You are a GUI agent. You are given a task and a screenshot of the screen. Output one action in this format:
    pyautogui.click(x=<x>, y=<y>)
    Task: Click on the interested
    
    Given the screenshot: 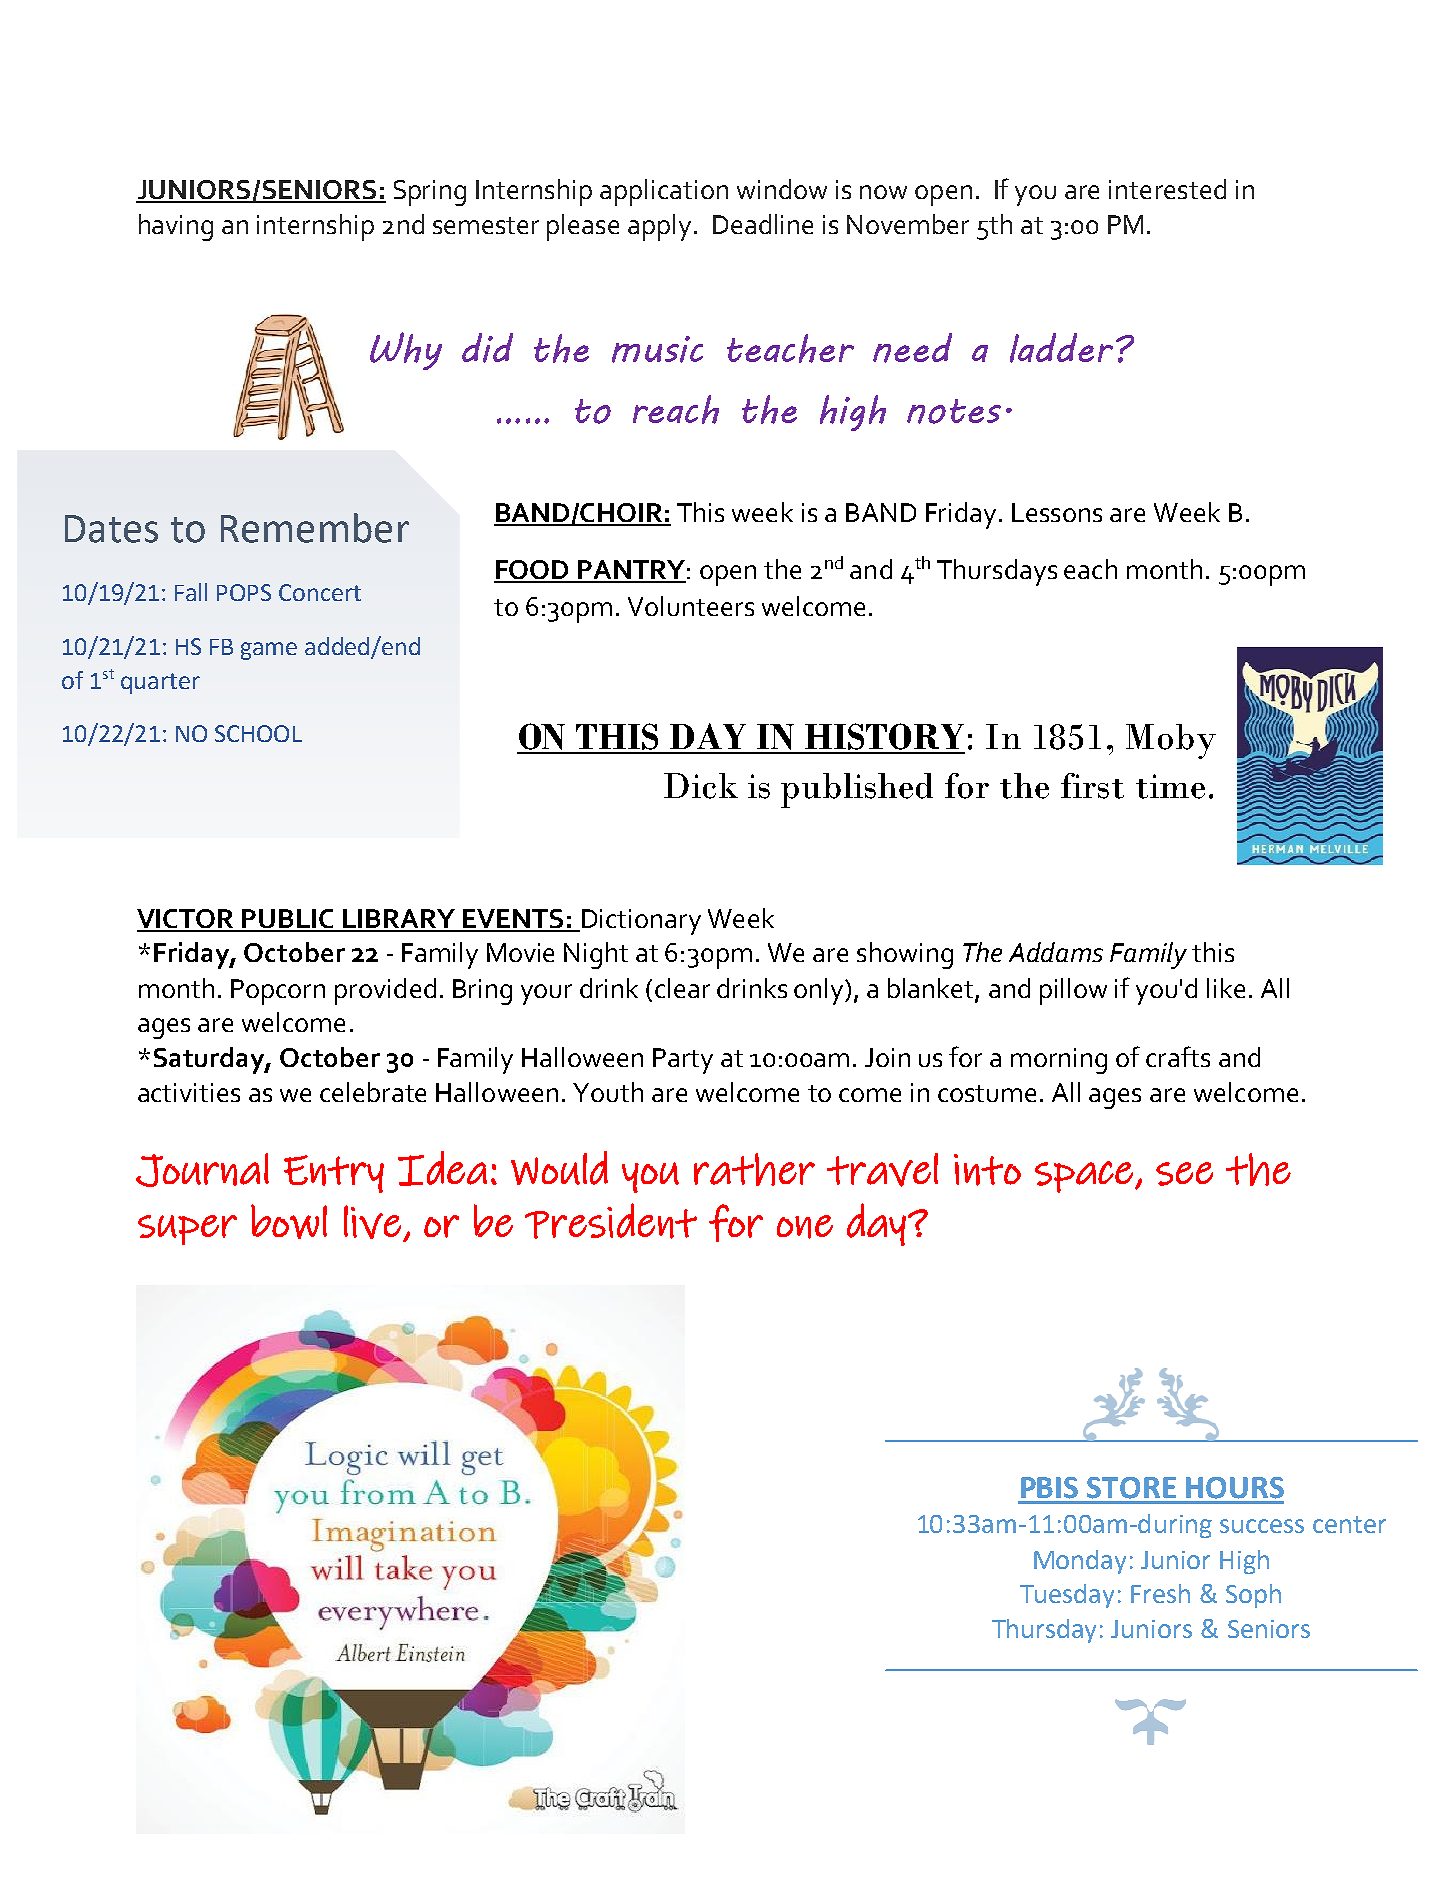 What is the action you would take?
    pyautogui.click(x=1167, y=189)
